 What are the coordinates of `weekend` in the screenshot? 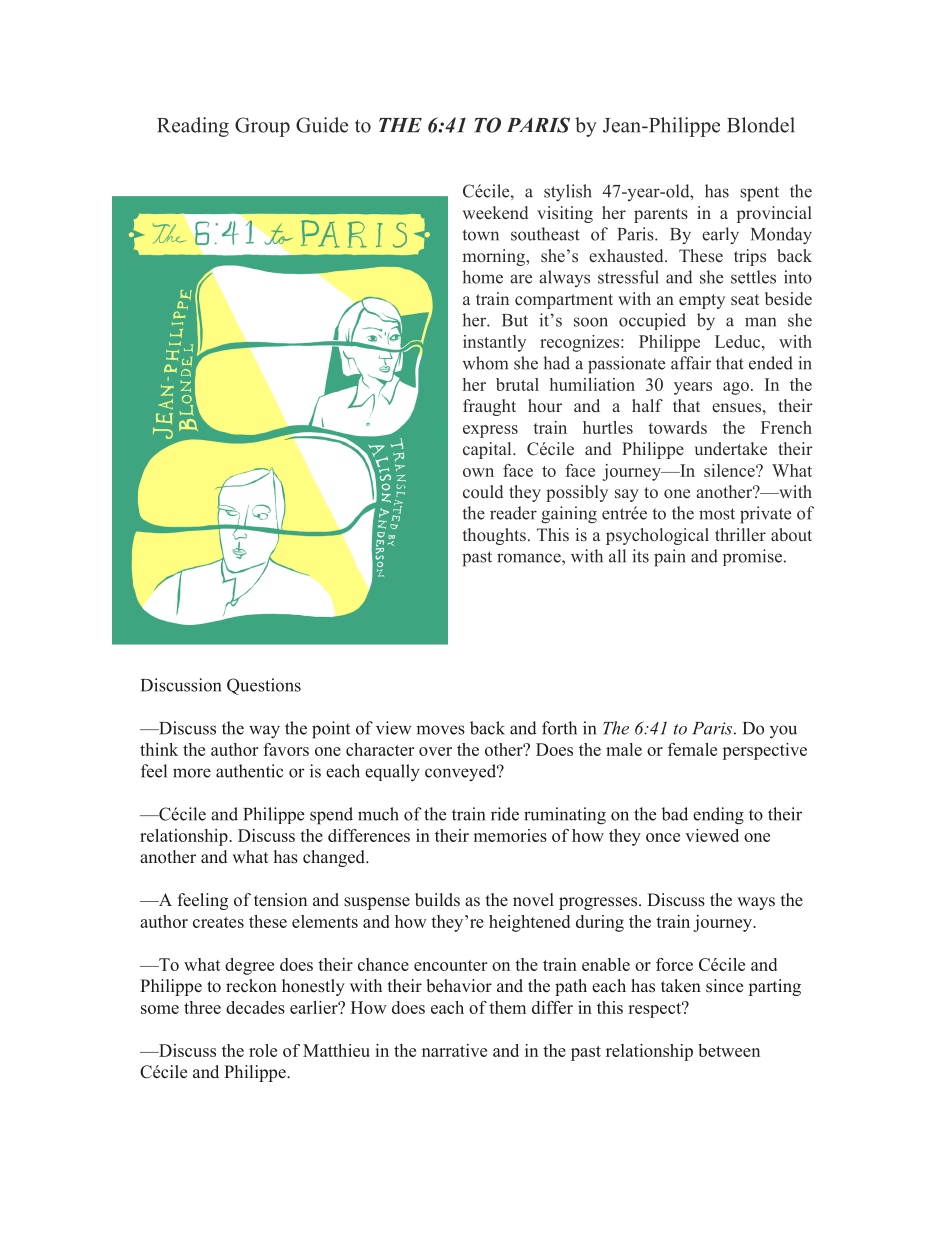 It's located at (495, 212).
